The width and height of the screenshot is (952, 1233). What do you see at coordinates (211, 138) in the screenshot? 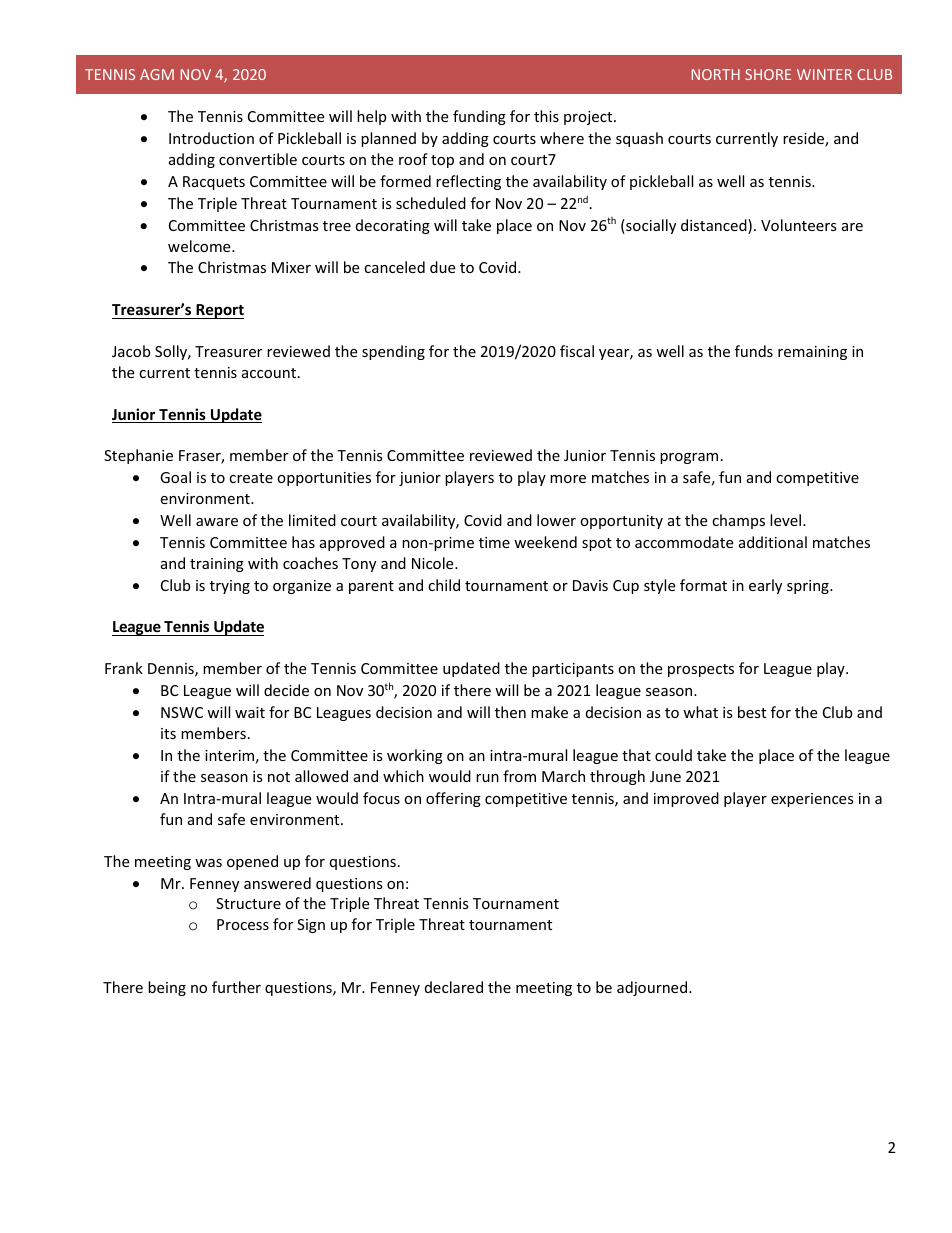
I see `Introduction` at bounding box center [211, 138].
